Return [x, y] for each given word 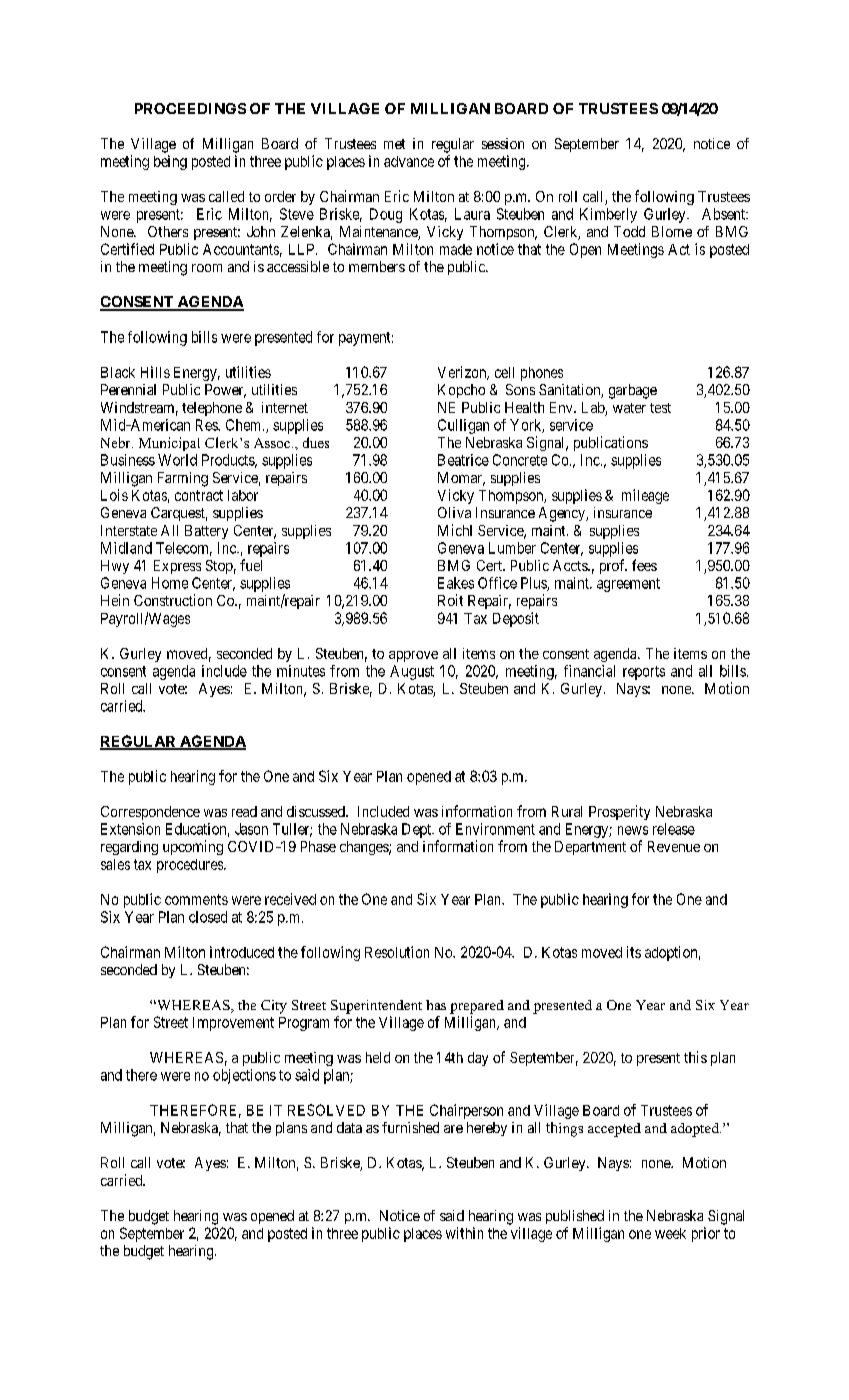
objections [244, 1076]
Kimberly [608, 215]
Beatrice [463, 460]
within [464, 1233]
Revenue [674, 846]
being [170, 162]
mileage [645, 496]
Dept [417, 830]
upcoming [193, 847]
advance [409, 161]
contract [199, 495]
